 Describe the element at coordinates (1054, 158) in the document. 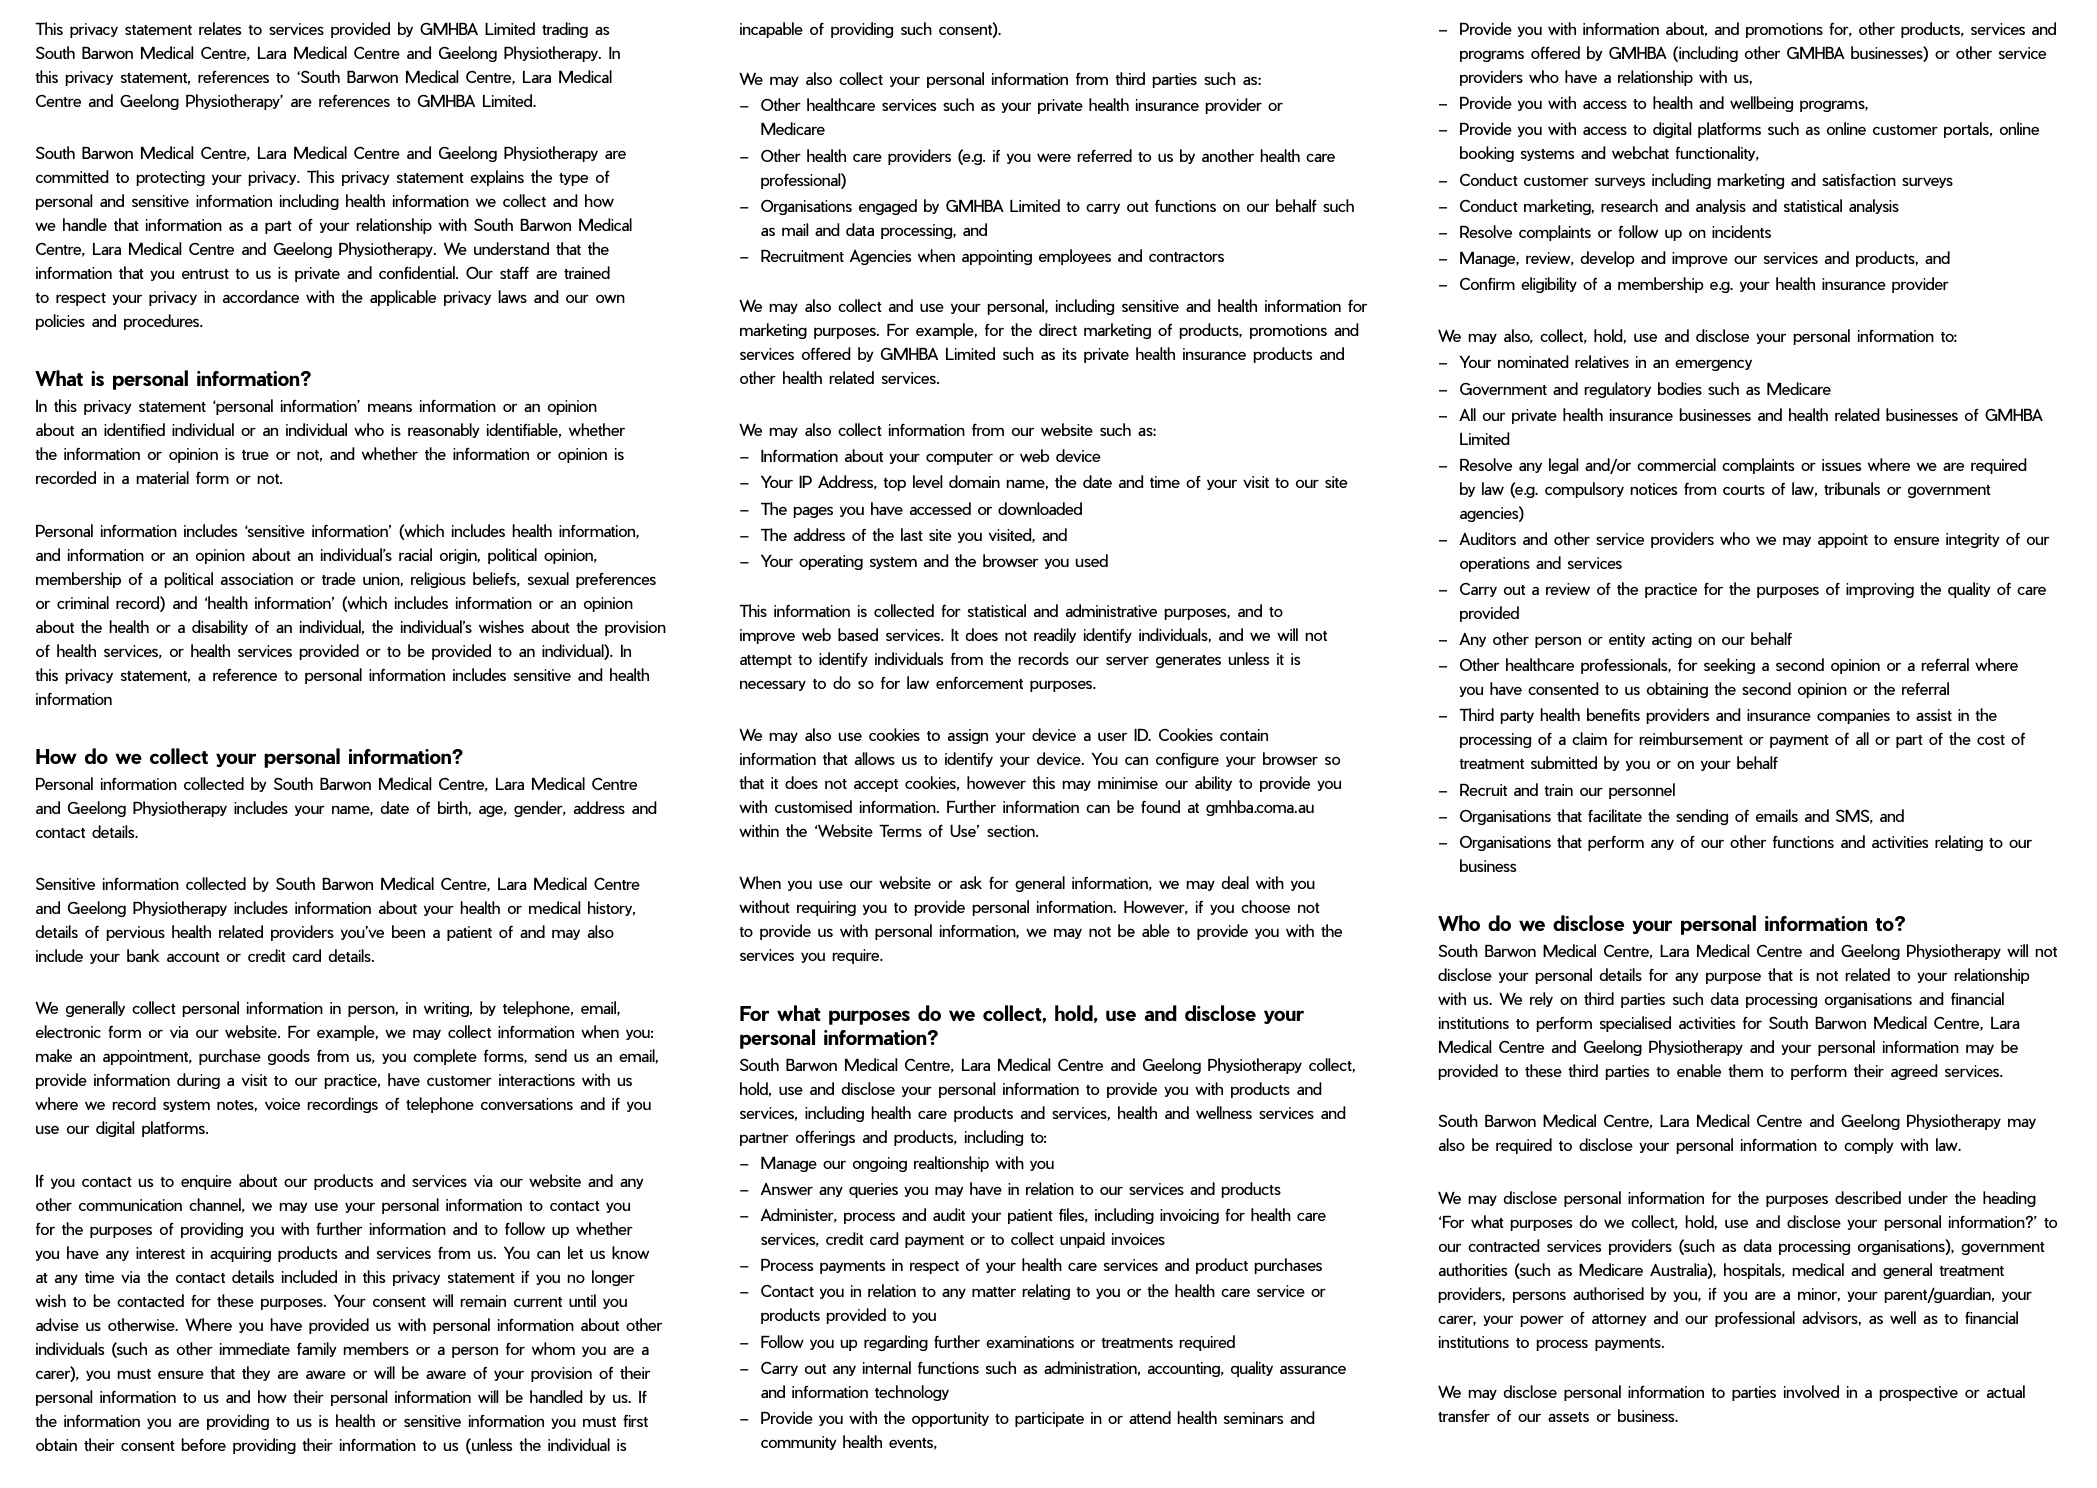

I see `were` at that location.
